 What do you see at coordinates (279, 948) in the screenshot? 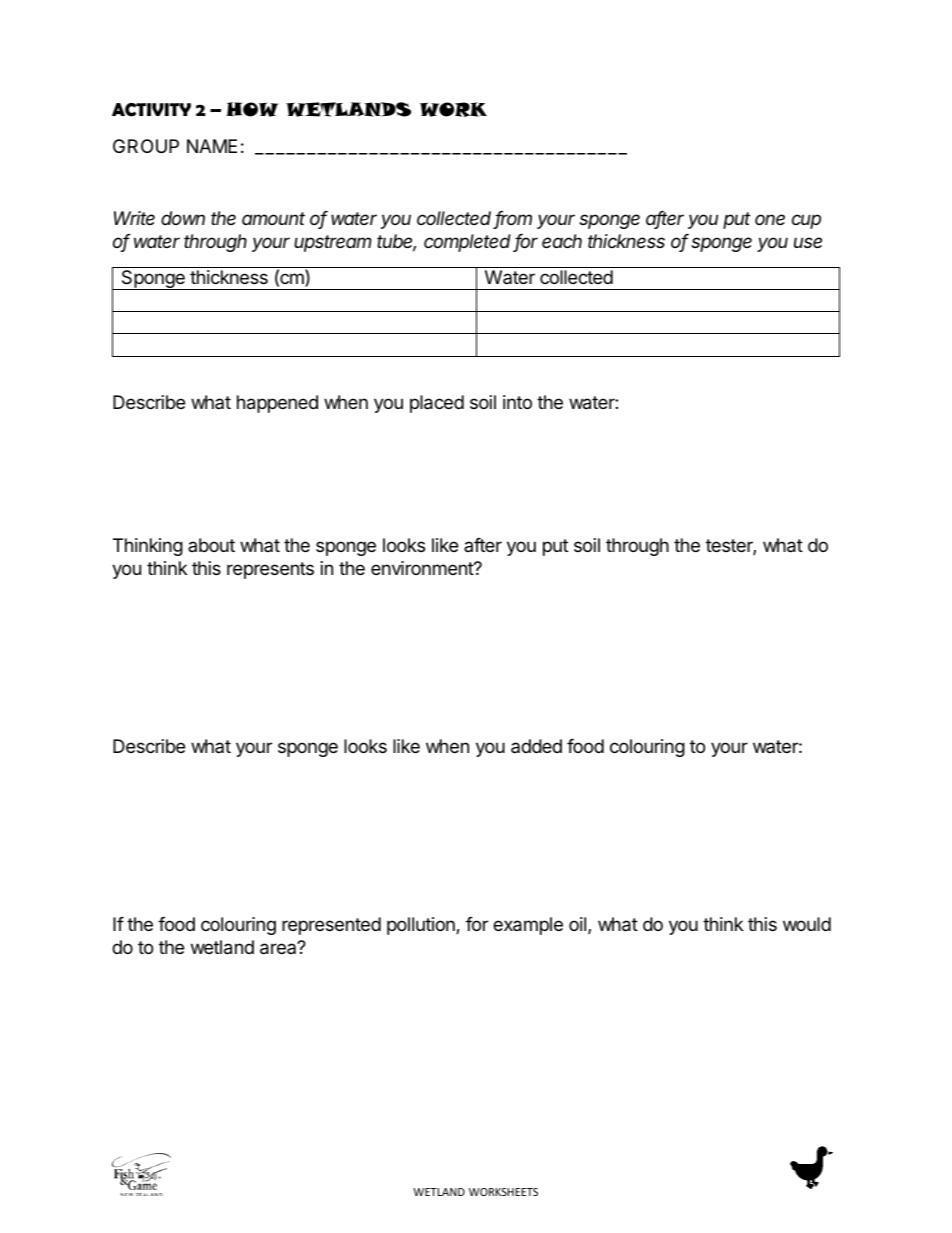
I see `area` at bounding box center [279, 948].
